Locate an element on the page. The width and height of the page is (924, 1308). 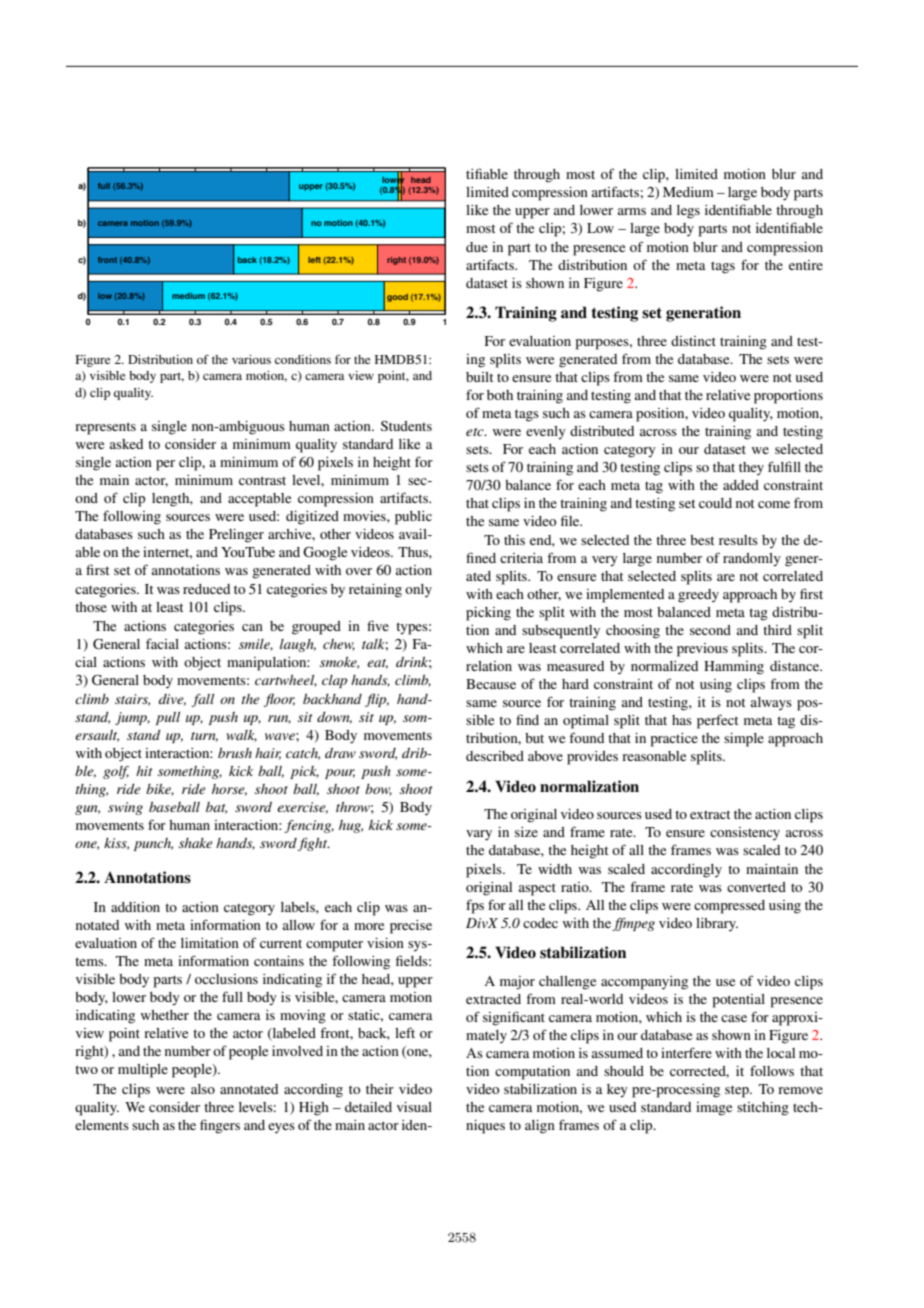
consistency is located at coordinates (745, 834).
